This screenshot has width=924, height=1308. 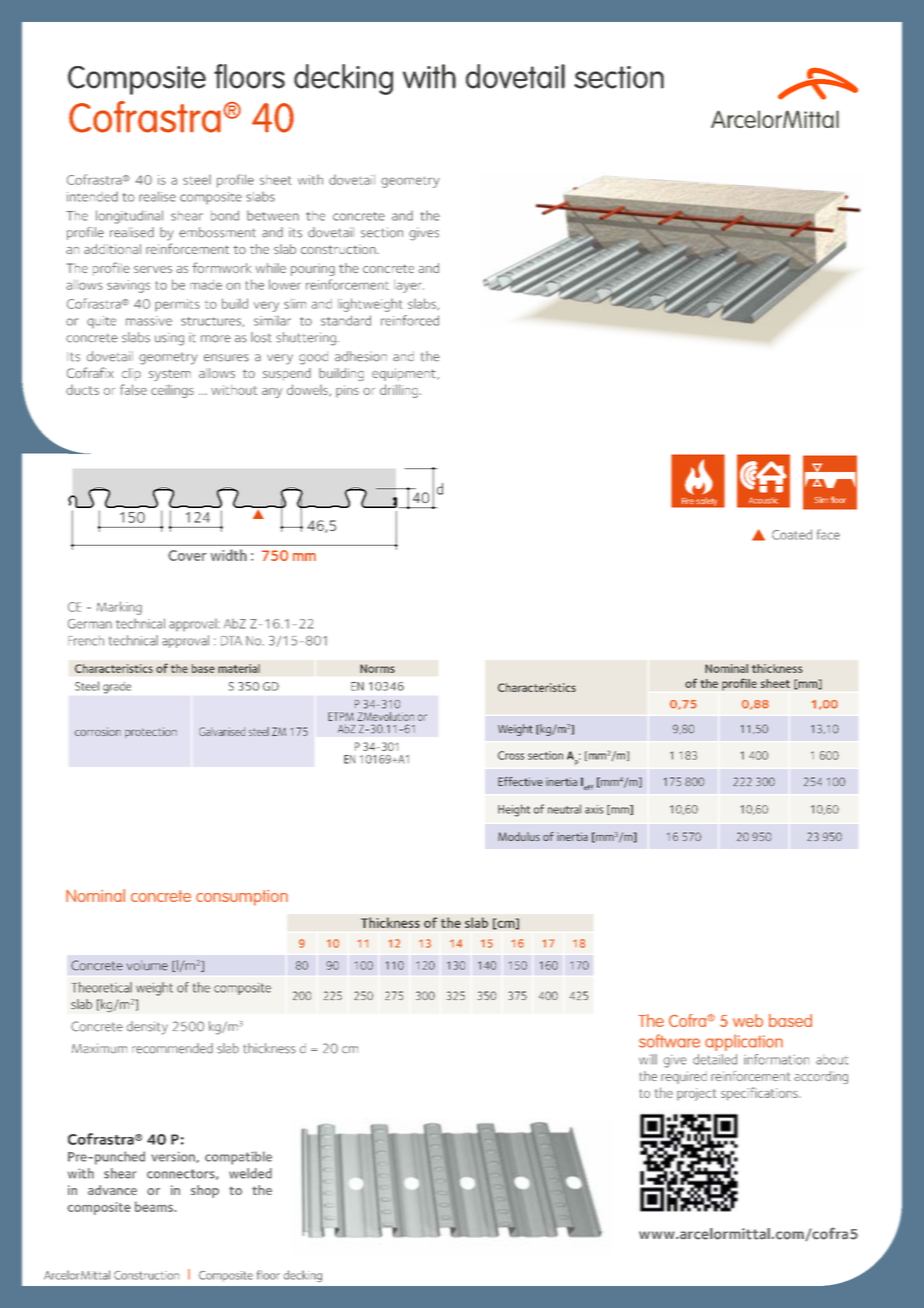 What do you see at coordinates (748, 1020) in the screenshot?
I see `web` at bounding box center [748, 1020].
